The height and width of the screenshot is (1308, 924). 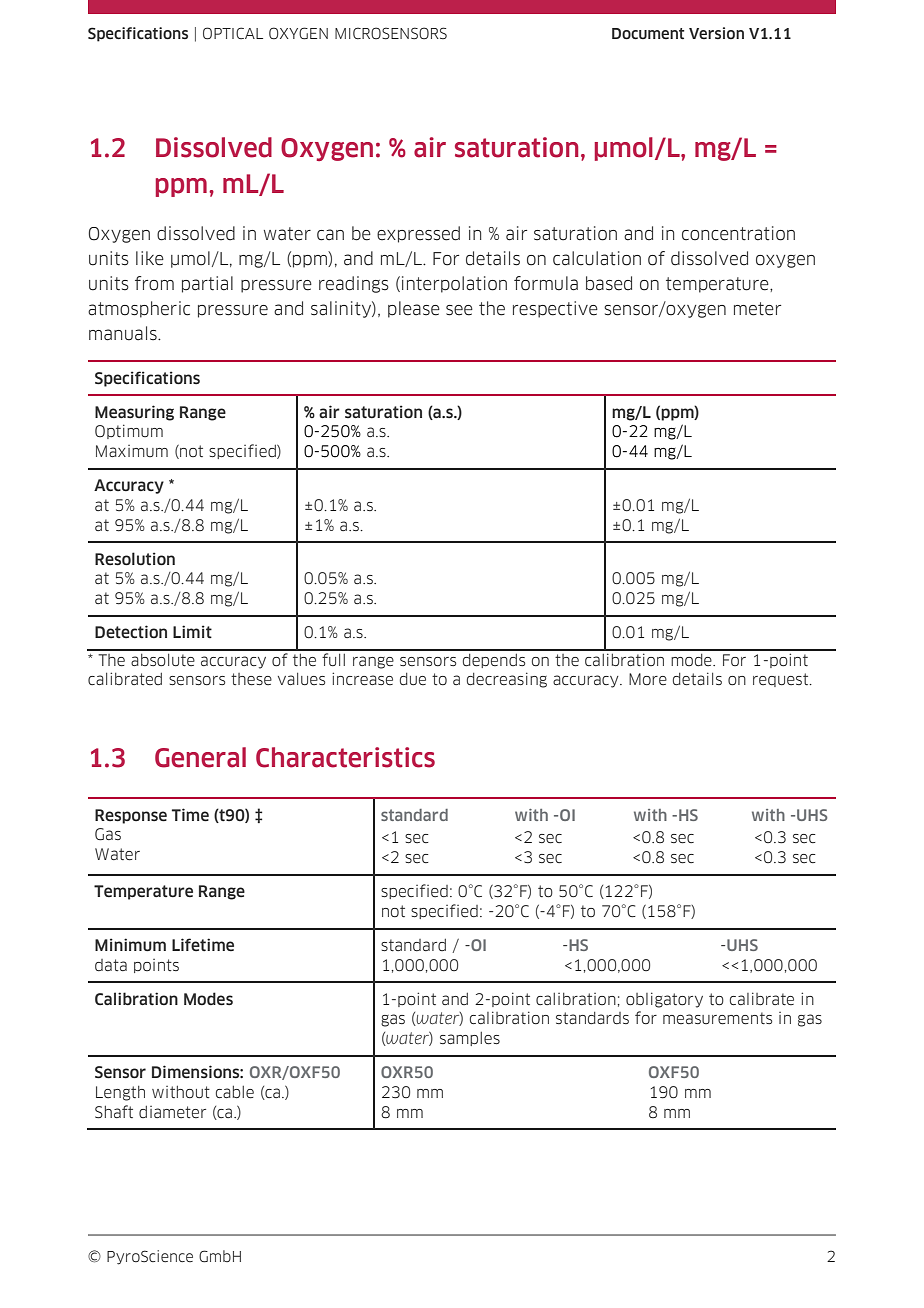 I want to click on due, so click(x=413, y=679).
